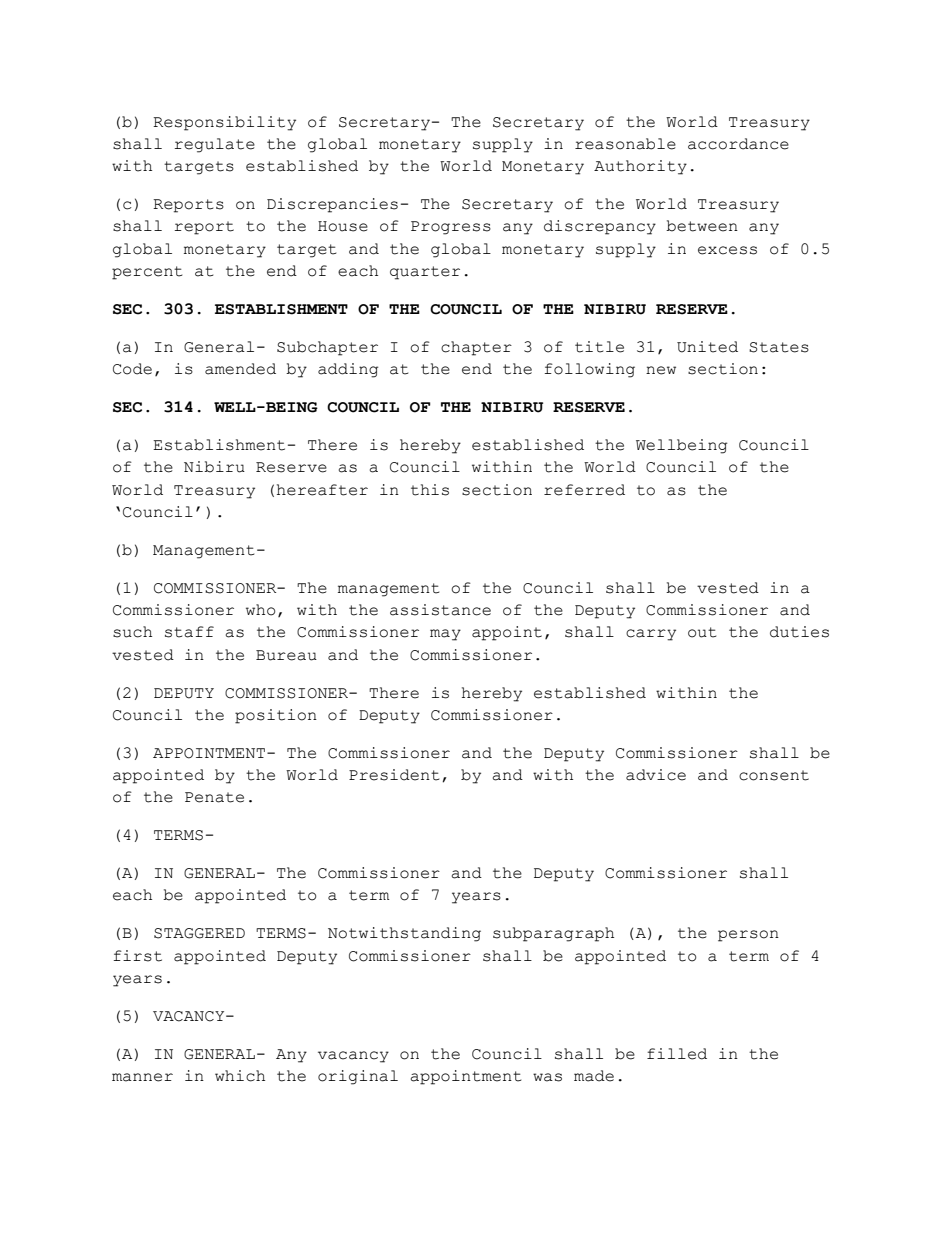 The width and height of the image is (952, 1233). Describe the element at coordinates (214, 145) in the image. I see `regulate` at that location.
